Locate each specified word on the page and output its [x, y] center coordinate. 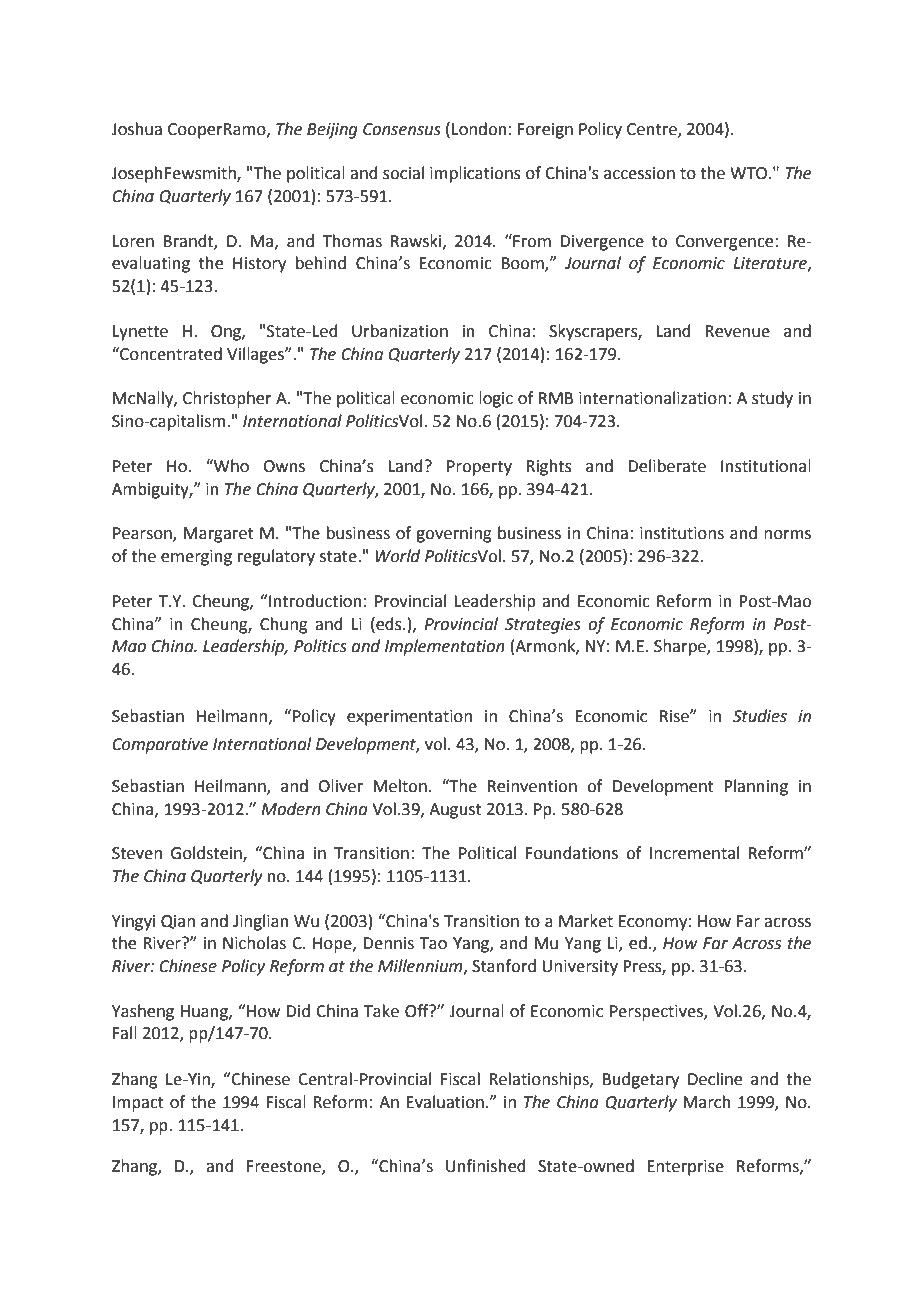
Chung [284, 625]
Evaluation [445, 1102]
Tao [433, 943]
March [707, 1102]
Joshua [136, 129]
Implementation [445, 647]
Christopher [227, 399]
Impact [138, 1104]
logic [496, 399]
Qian [178, 922]
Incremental [694, 853]
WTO [750, 173]
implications [475, 174]
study [772, 399]
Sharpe [681, 647]
